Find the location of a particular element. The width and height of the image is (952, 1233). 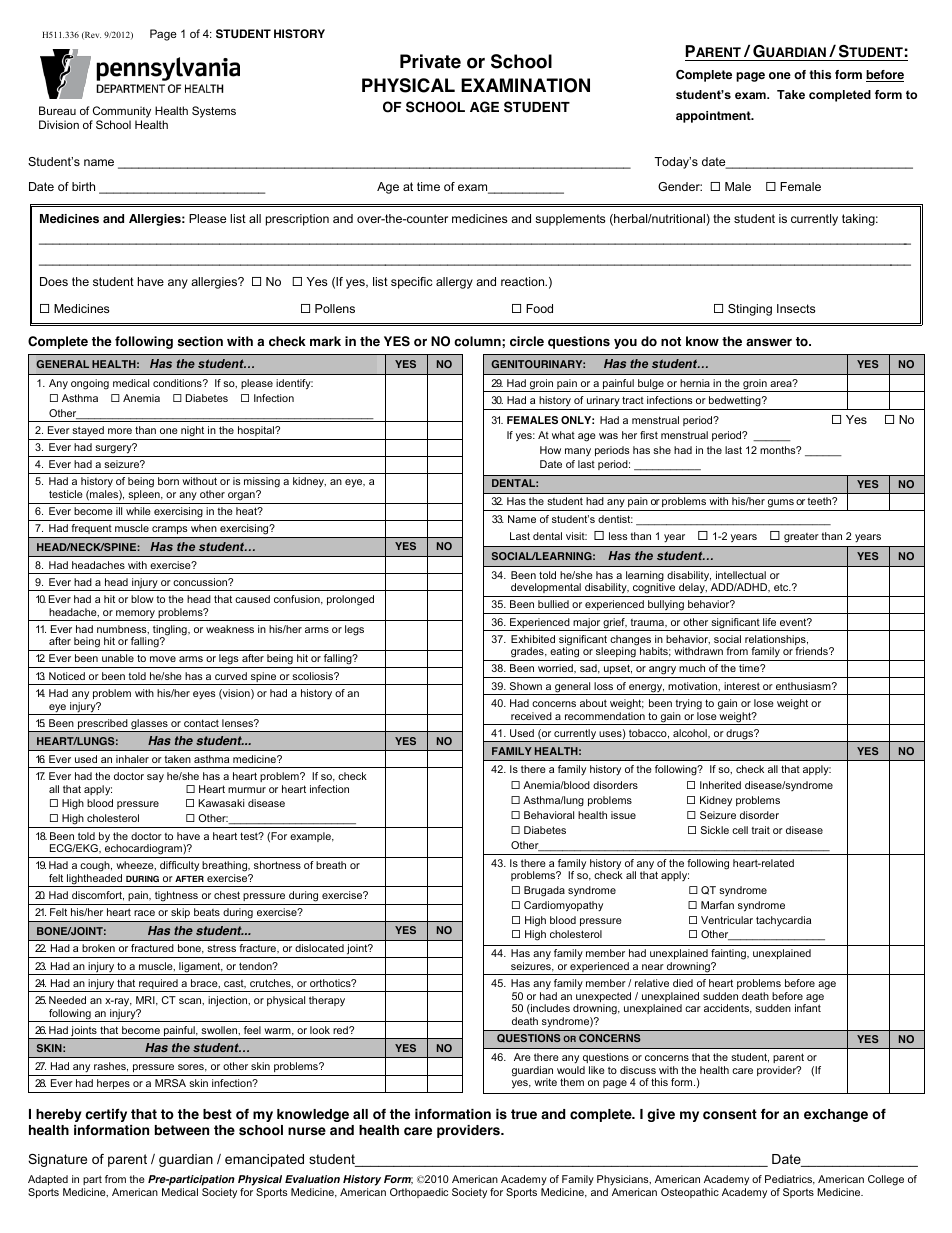

Brugada is located at coordinates (544, 891).
